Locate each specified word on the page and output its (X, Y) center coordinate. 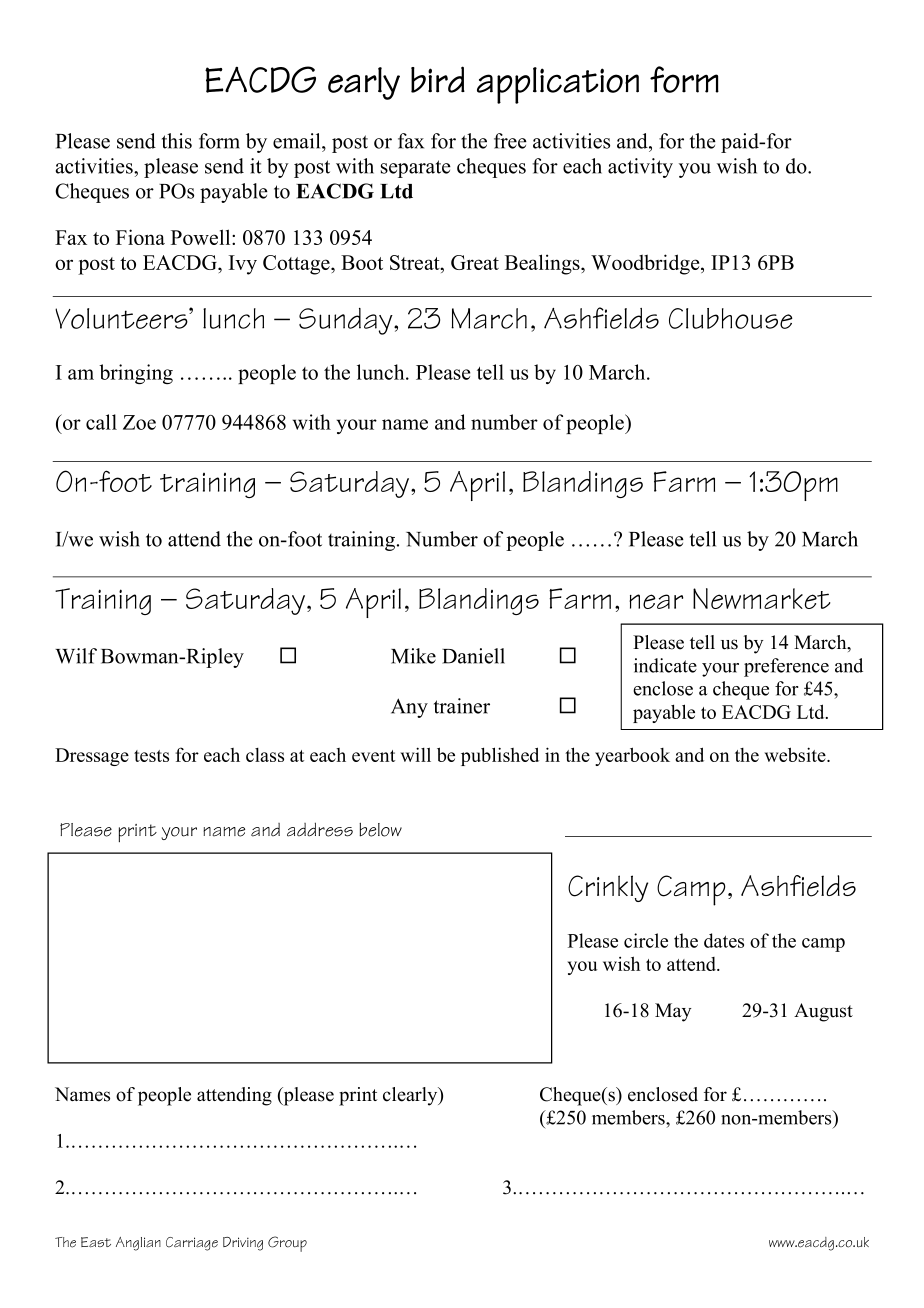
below (380, 830)
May (673, 1012)
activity (640, 168)
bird (438, 79)
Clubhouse (731, 318)
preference (786, 667)
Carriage (192, 1244)
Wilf (76, 656)
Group (287, 1244)
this (177, 141)
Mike (413, 656)
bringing (136, 374)
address (320, 829)
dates (724, 940)
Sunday (347, 321)
